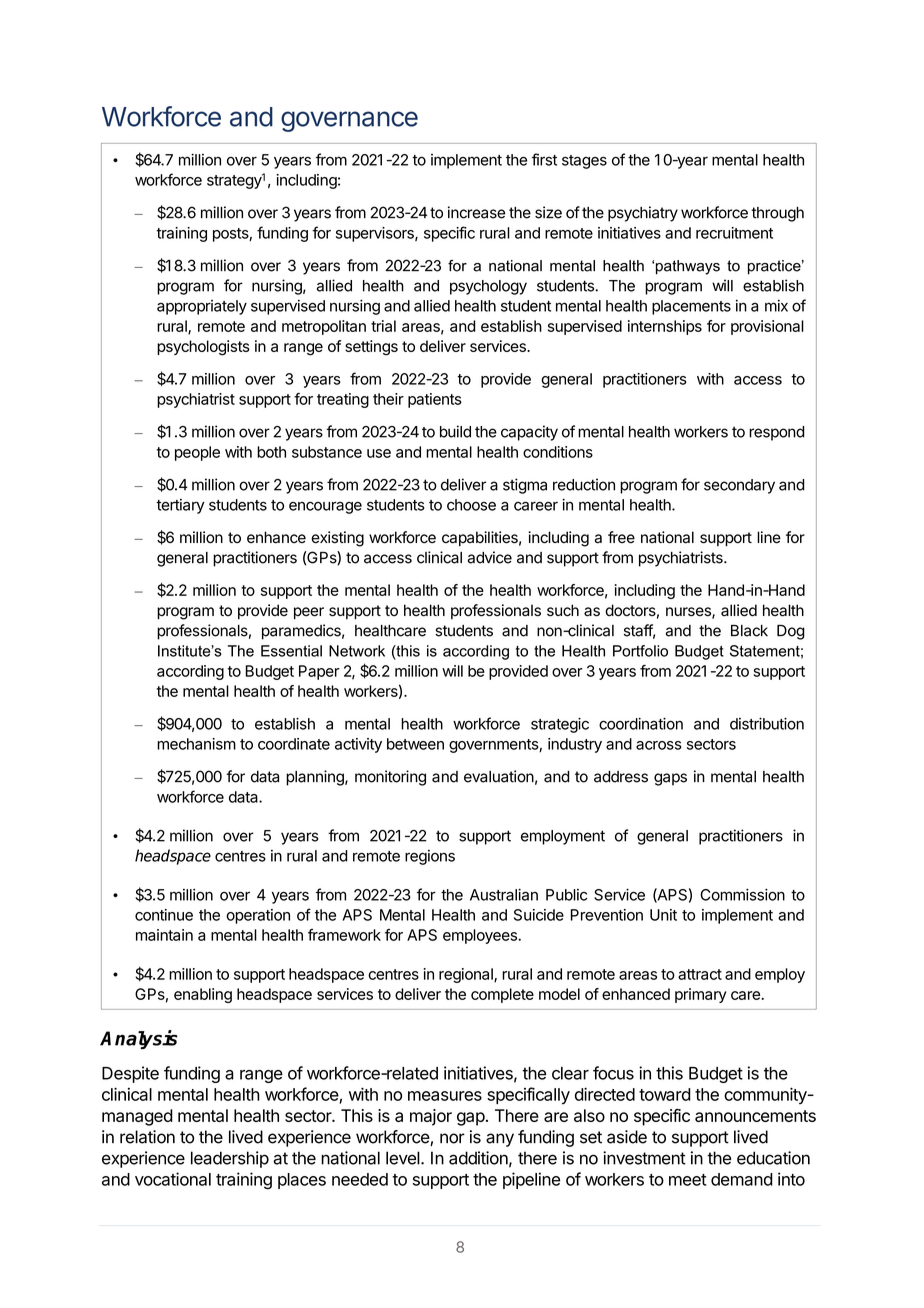 The image size is (924, 1308). What do you see at coordinates (489, 557) in the document?
I see `advice` at bounding box center [489, 557].
